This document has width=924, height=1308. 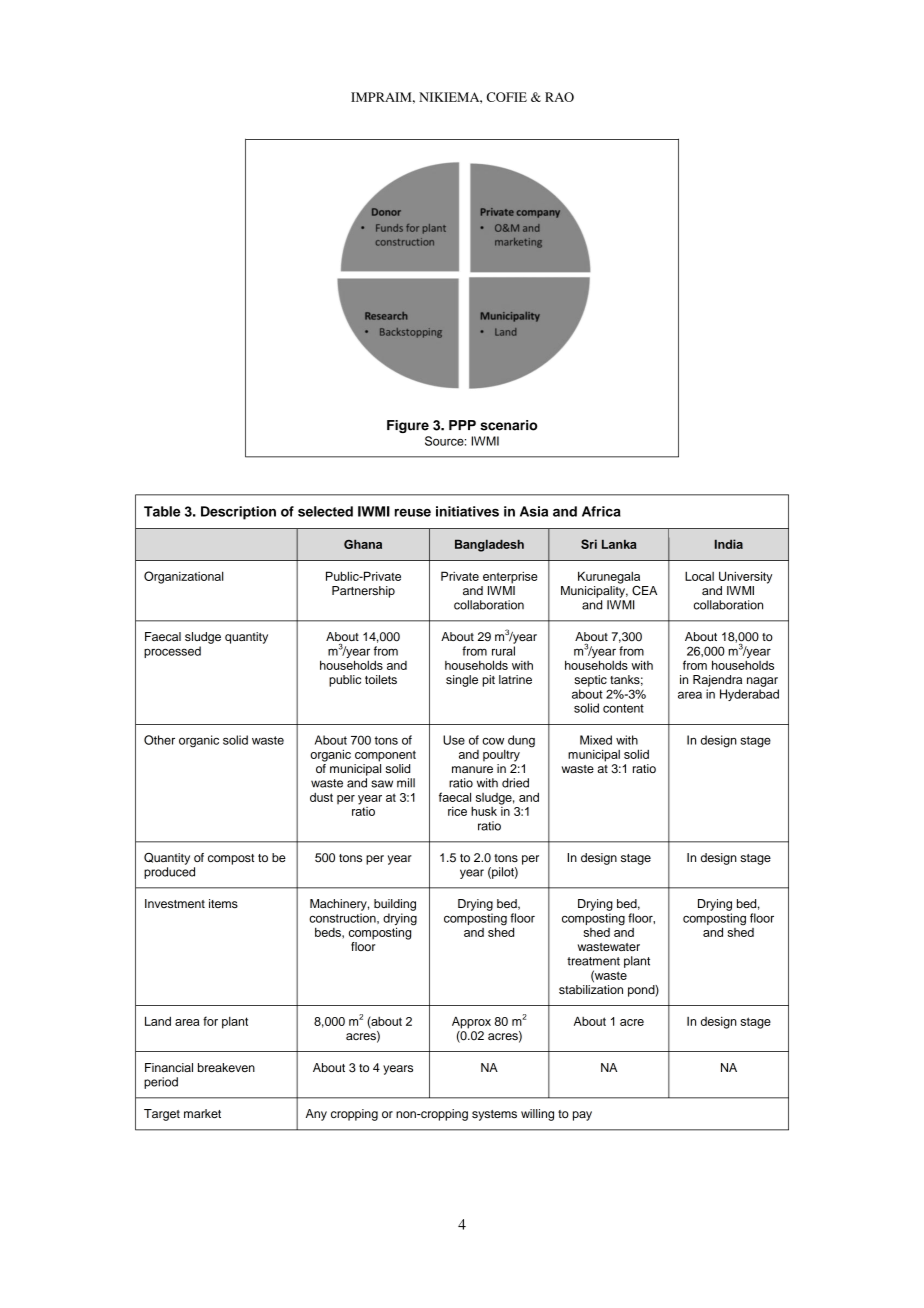 I want to click on scenario, so click(x=509, y=425).
